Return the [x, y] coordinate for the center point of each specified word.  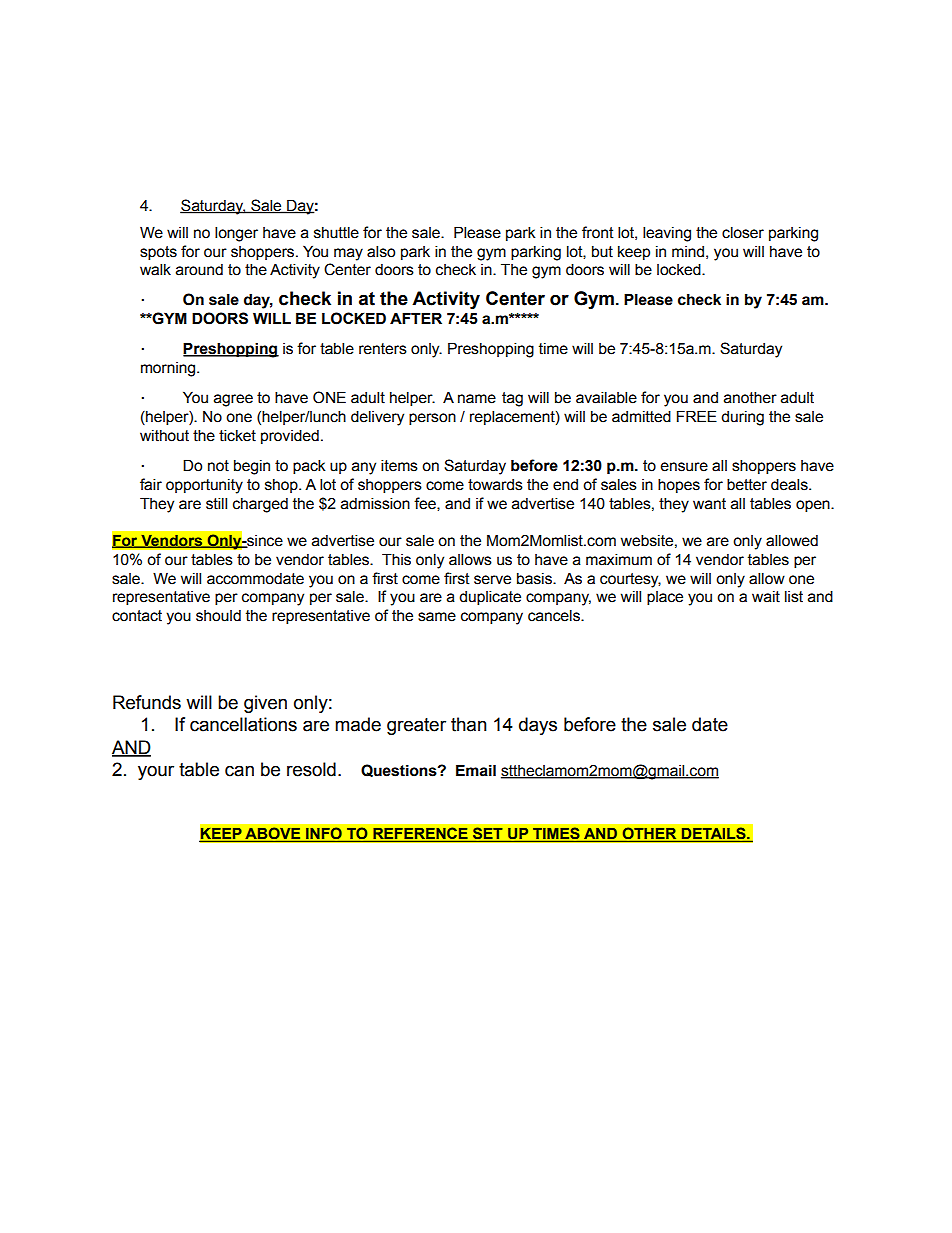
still [216, 503]
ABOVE [273, 834]
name [477, 399]
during [742, 418]
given [265, 704]
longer [236, 234]
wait [766, 597]
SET [488, 834]
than [469, 724]
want [709, 504]
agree [233, 400]
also [381, 251]
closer [743, 232]
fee [426, 504]
